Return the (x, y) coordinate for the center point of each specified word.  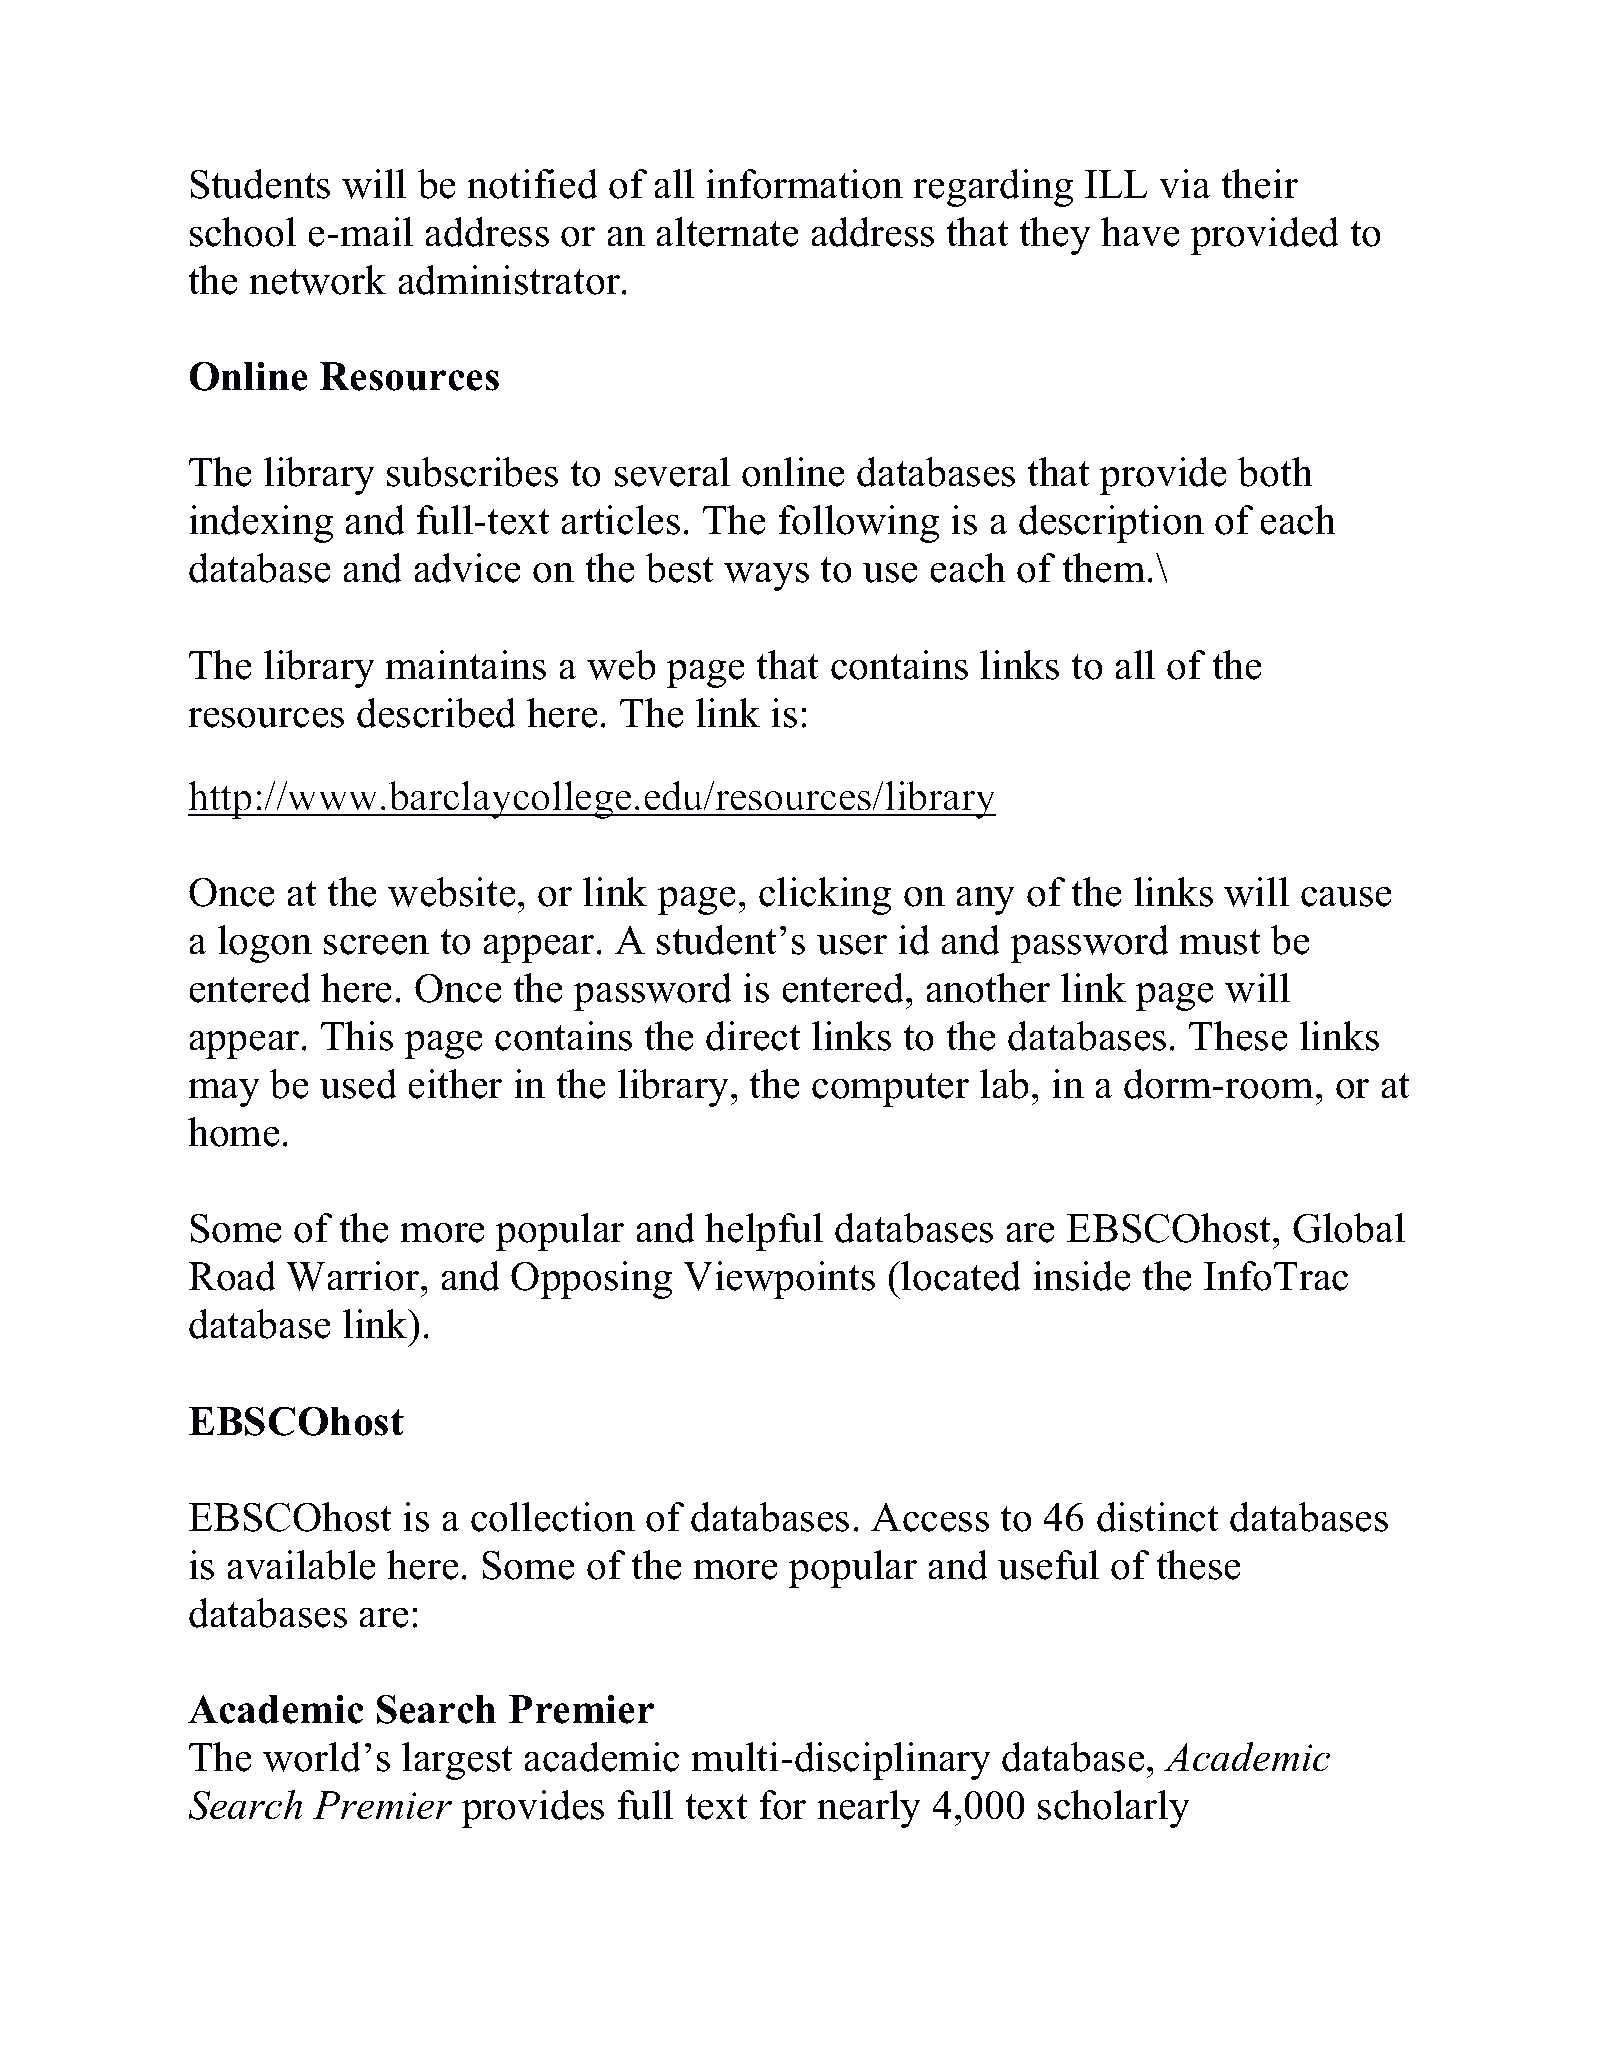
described (436, 713)
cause (1346, 896)
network (317, 280)
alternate (727, 232)
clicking (825, 896)
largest (457, 1761)
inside (1082, 1276)
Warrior (354, 1276)
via (1185, 184)
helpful (764, 1232)
